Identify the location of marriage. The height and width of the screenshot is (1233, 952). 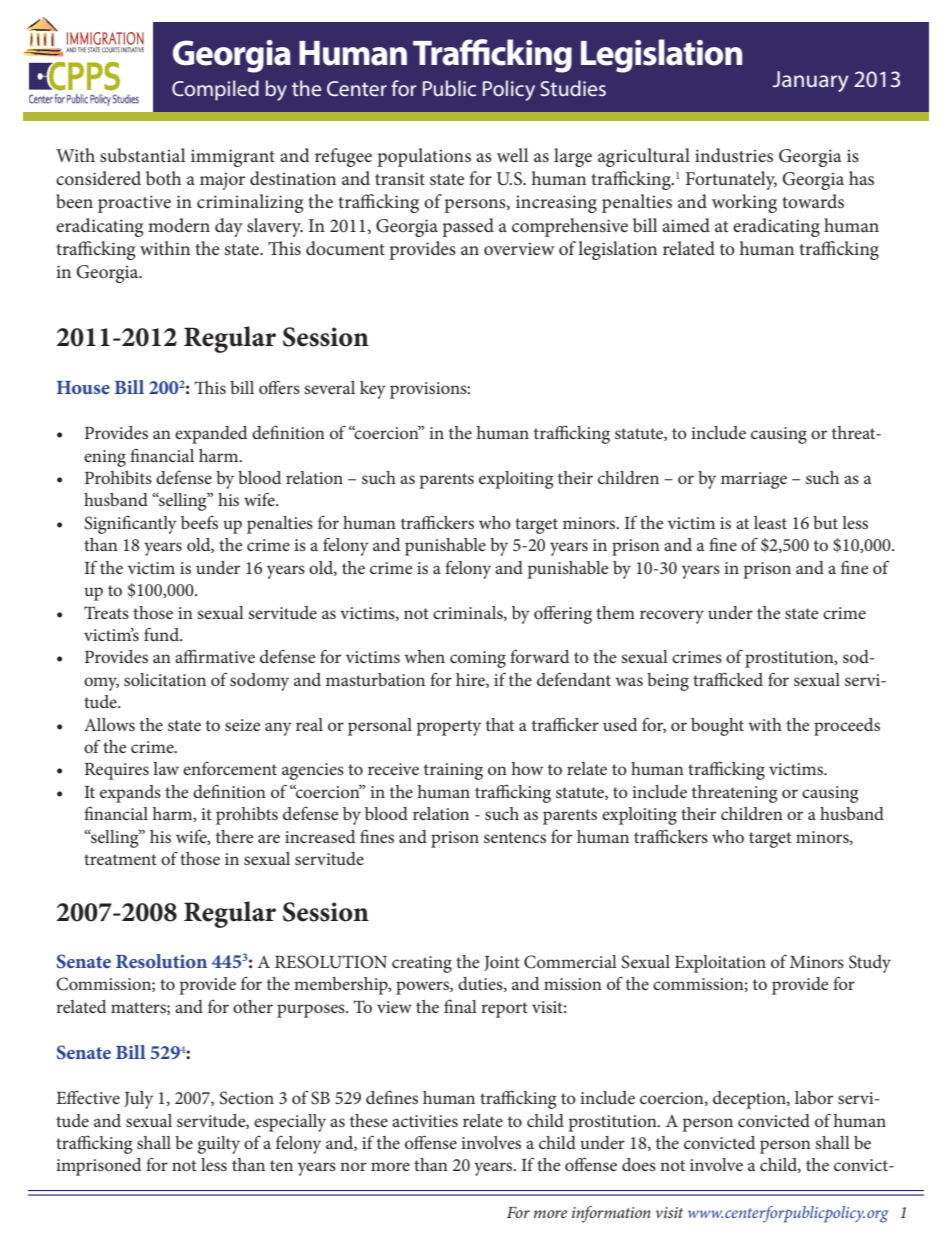
(754, 480).
